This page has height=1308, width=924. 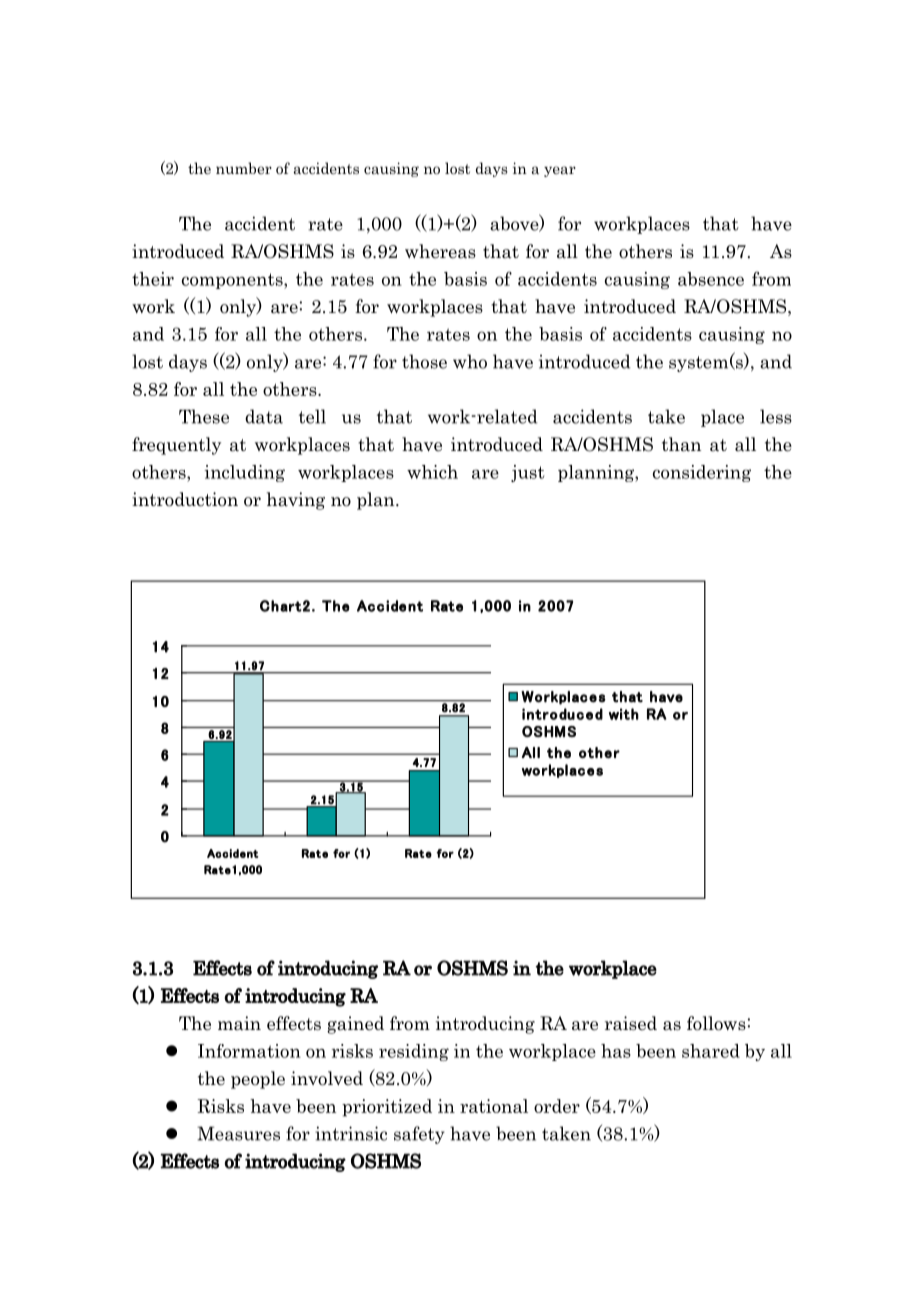 What do you see at coordinates (355, 1025) in the page?
I see `gained` at bounding box center [355, 1025].
